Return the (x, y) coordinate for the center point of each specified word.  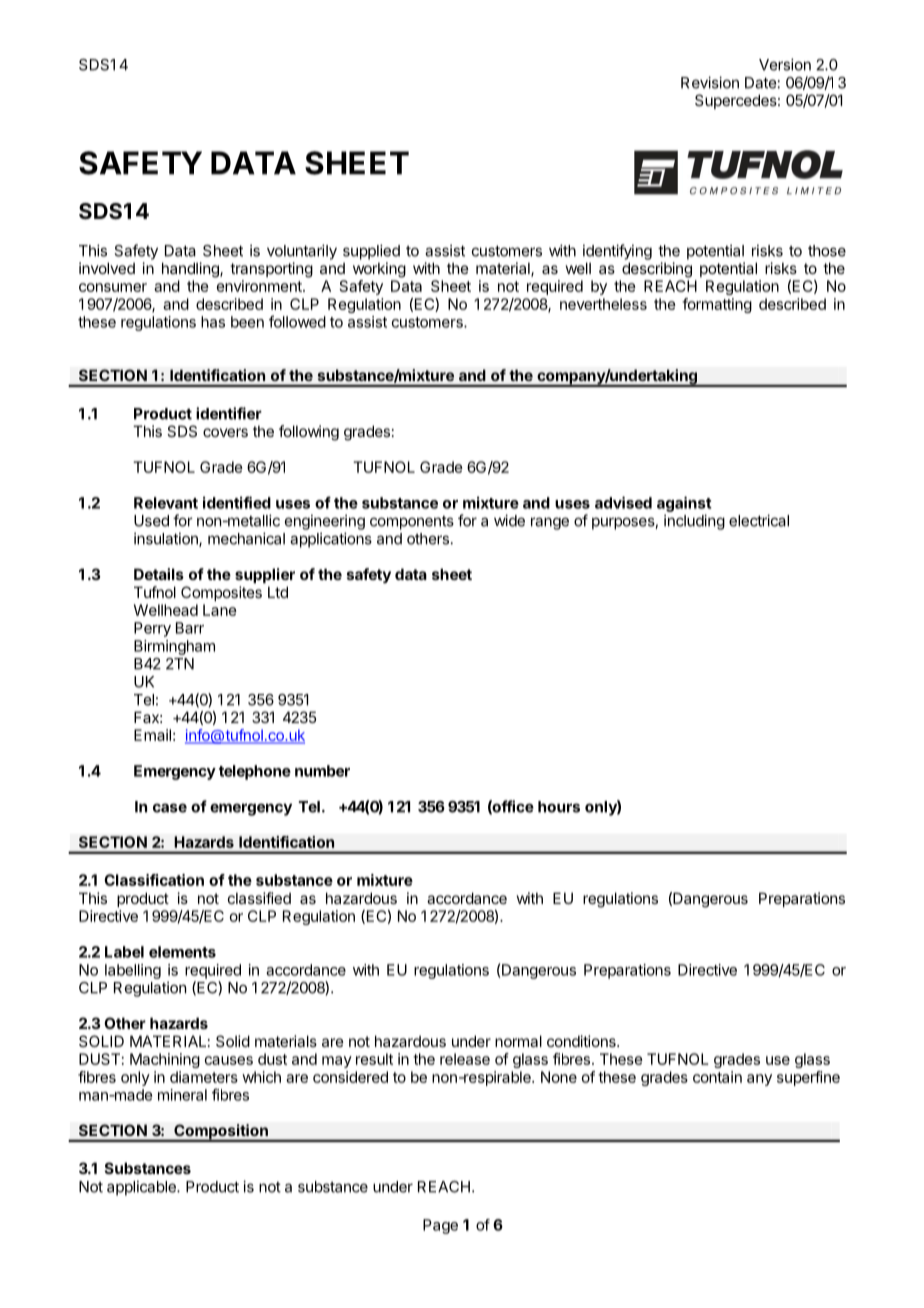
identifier (229, 413)
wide (509, 520)
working (379, 270)
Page (440, 1226)
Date (760, 83)
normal (518, 1041)
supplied (371, 252)
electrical (759, 520)
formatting (717, 305)
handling (191, 270)
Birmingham (174, 647)
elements (182, 952)
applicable (142, 1188)
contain (717, 1077)
